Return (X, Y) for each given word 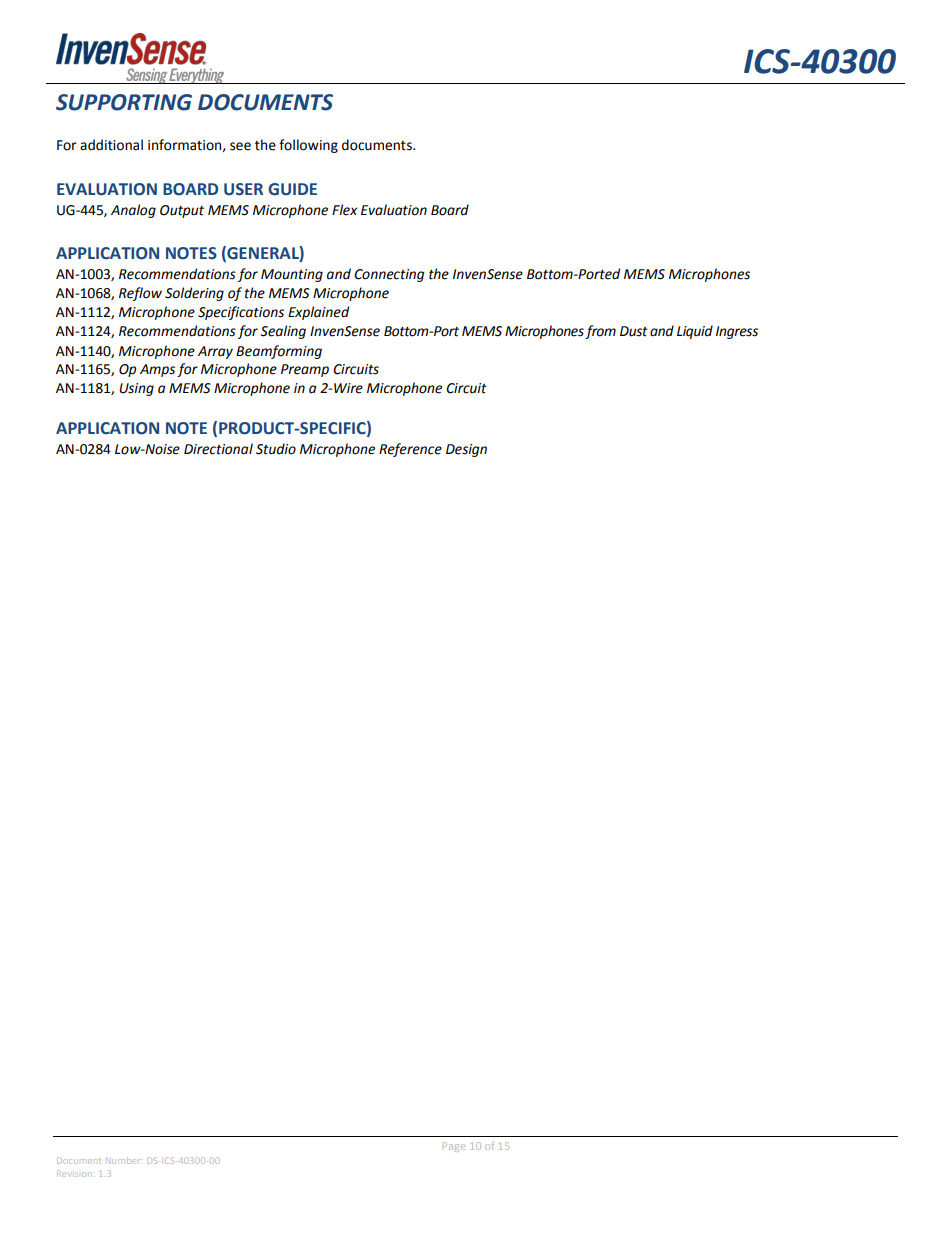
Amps (157, 370)
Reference (410, 450)
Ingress (737, 332)
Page (453, 1147)
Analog (133, 211)
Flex (344, 210)
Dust (634, 331)
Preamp (305, 370)
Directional (218, 449)
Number (122, 1161)
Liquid (695, 332)
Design (466, 450)
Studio (276, 449)
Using (136, 389)
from (600, 332)
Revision (73, 1174)
